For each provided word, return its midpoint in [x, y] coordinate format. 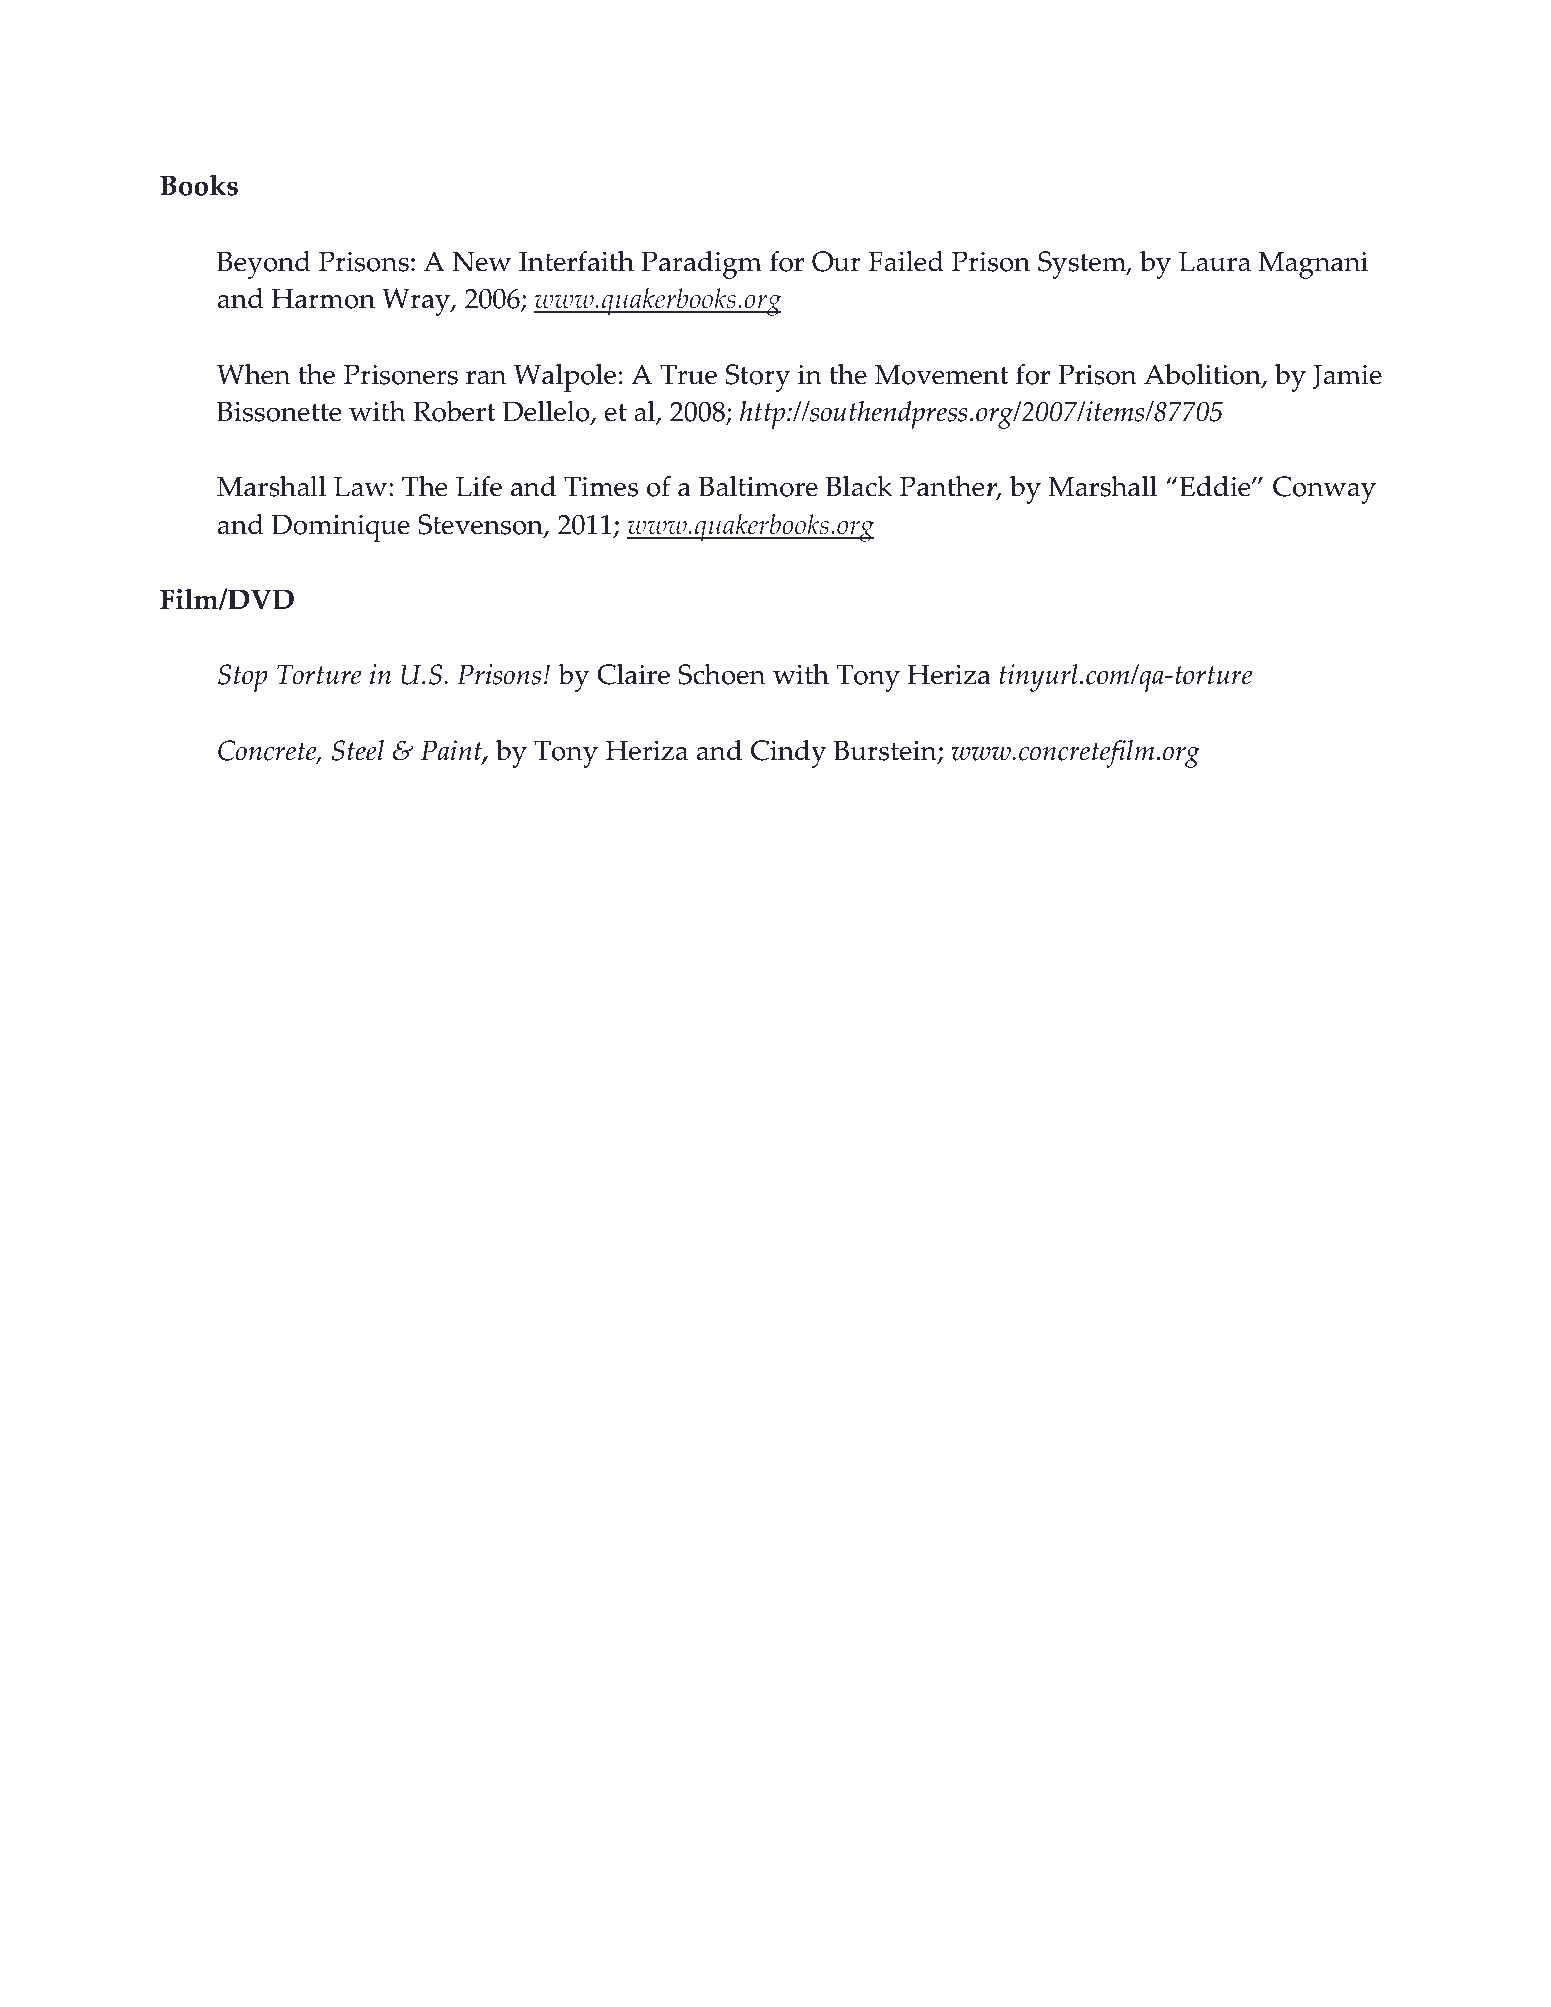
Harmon [323, 298]
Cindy [788, 754]
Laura [1215, 261]
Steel [358, 750]
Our [836, 261]
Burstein [886, 751]
